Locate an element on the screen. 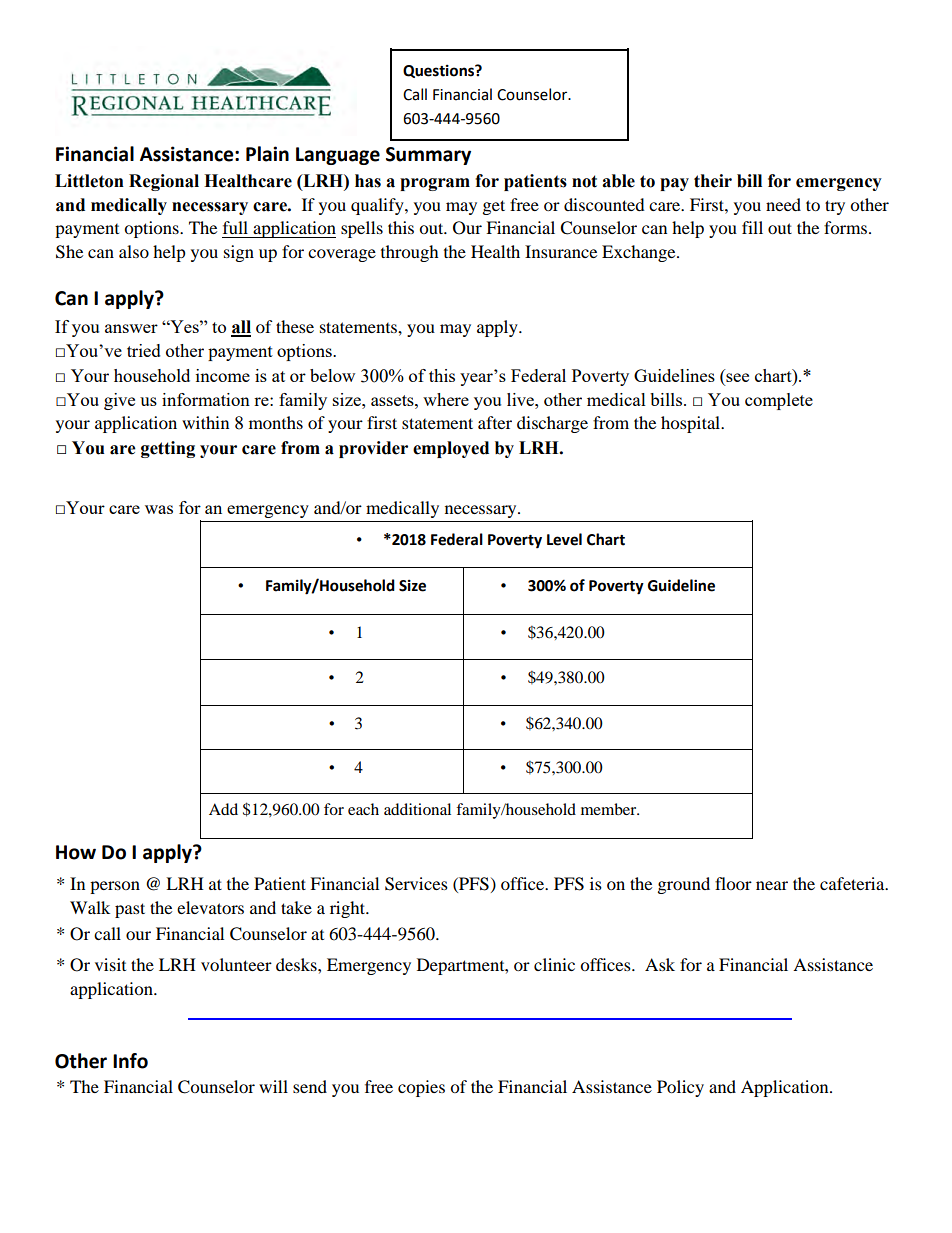 This screenshot has height=1233, width=952. hospital is located at coordinates (692, 424).
